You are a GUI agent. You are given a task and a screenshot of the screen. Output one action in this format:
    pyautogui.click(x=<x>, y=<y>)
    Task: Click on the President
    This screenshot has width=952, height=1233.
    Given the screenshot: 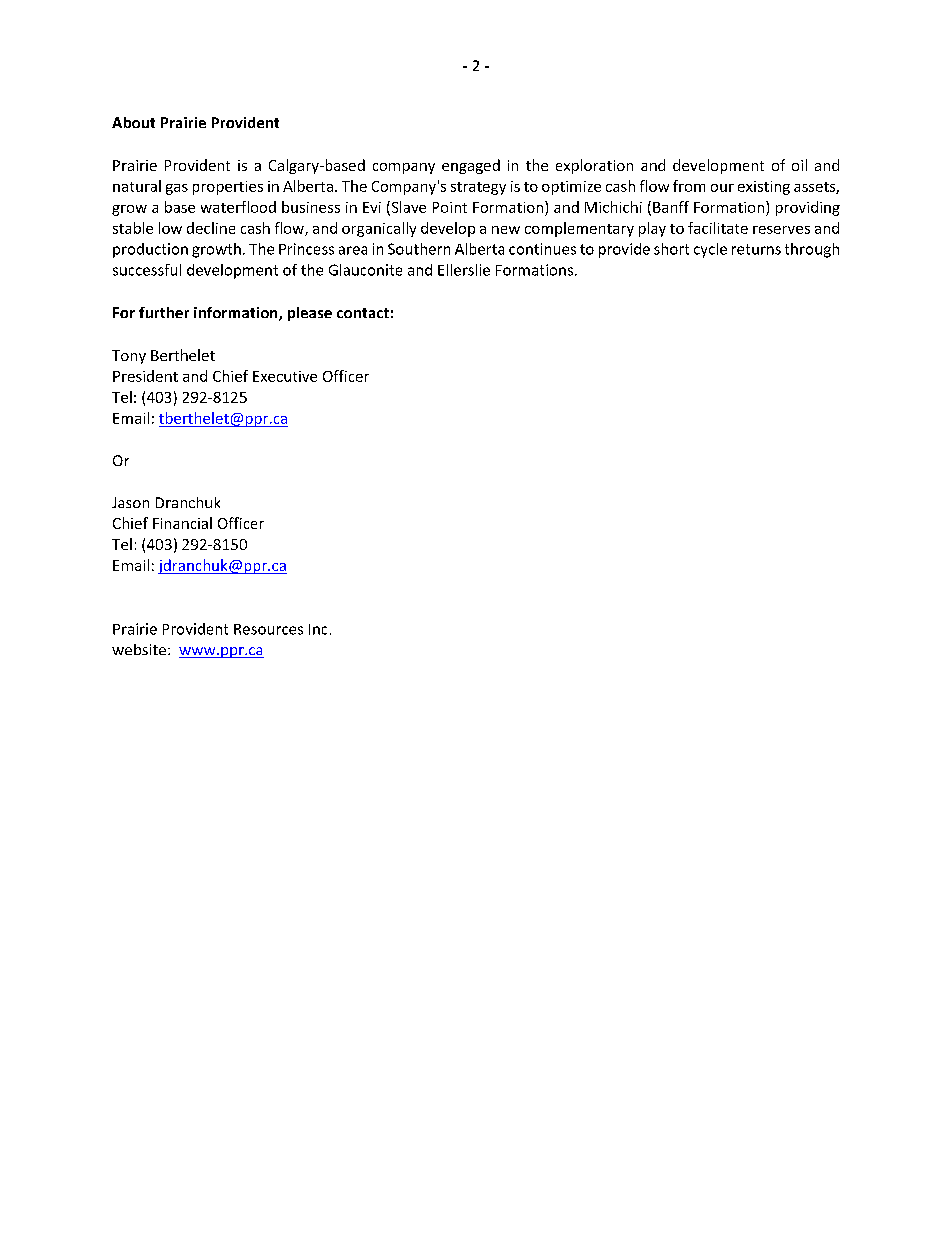 What is the action you would take?
    pyautogui.click(x=145, y=376)
